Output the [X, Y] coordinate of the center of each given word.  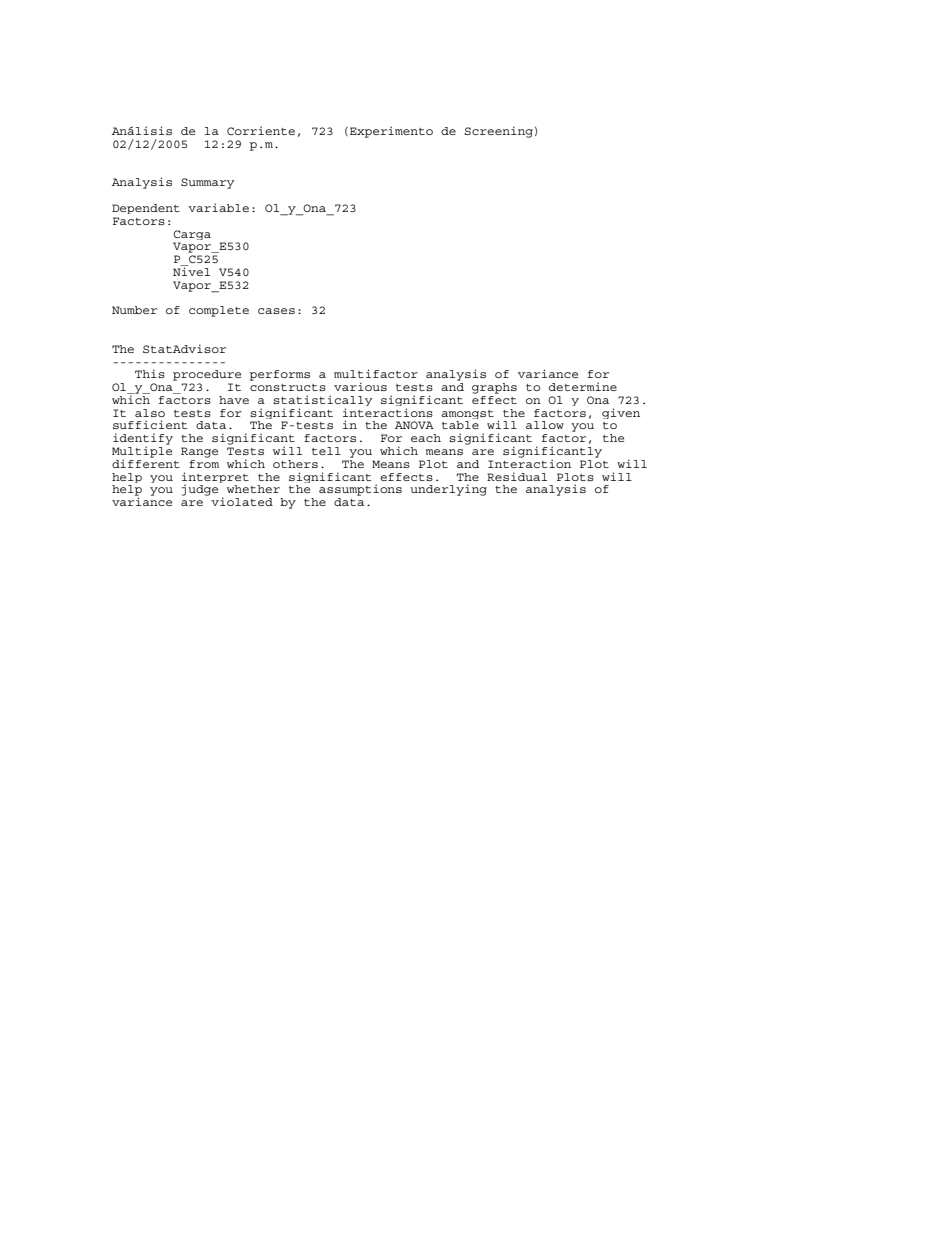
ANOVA [414, 425]
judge [200, 490]
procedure [207, 375]
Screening [498, 132]
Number [134, 310]
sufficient [150, 424]
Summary [207, 183]
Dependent [146, 209]
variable [218, 207]
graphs [494, 388]
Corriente [261, 130]
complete [219, 311]
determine [583, 386]
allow [545, 425]
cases [276, 311]
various [360, 386]
